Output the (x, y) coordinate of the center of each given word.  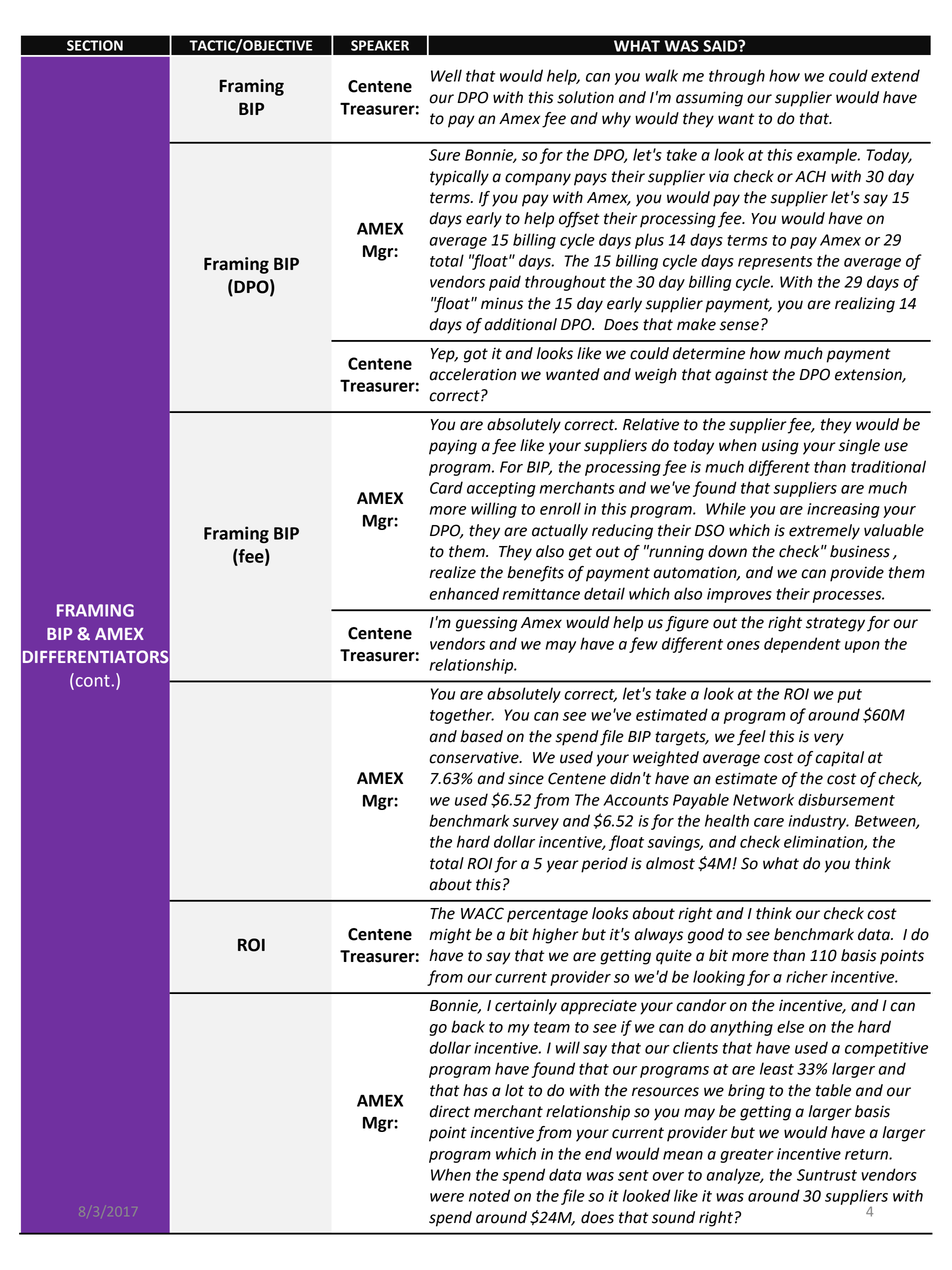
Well (446, 75)
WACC (482, 913)
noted (489, 1195)
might (450, 936)
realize (452, 572)
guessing (486, 624)
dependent (802, 645)
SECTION (95, 45)
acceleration (472, 374)
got (476, 355)
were (447, 1197)
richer (807, 976)
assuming (709, 99)
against (741, 376)
